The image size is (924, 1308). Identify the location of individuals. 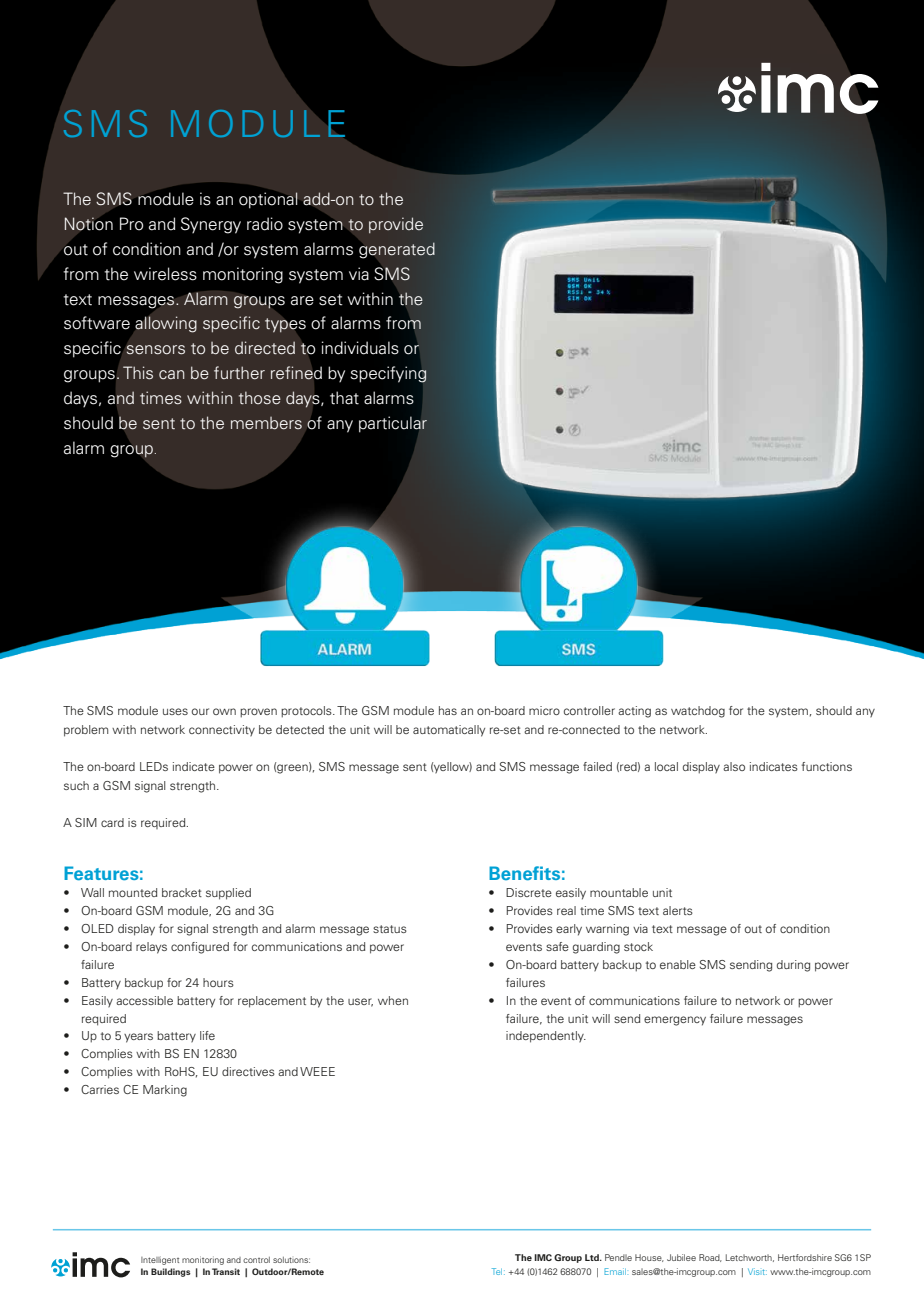
(360, 348).
